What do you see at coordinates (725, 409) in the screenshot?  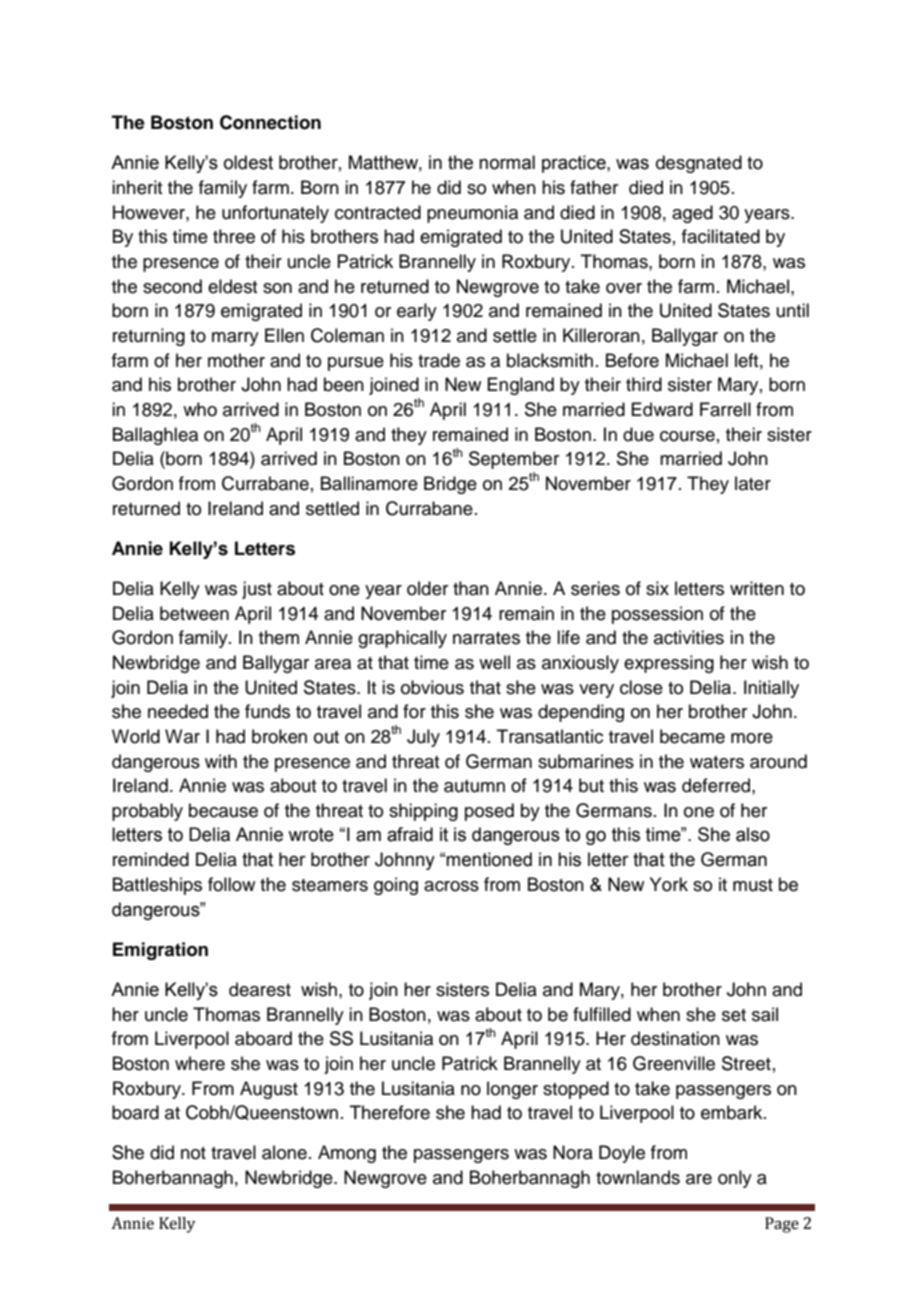 I see `Farrell` at bounding box center [725, 409].
